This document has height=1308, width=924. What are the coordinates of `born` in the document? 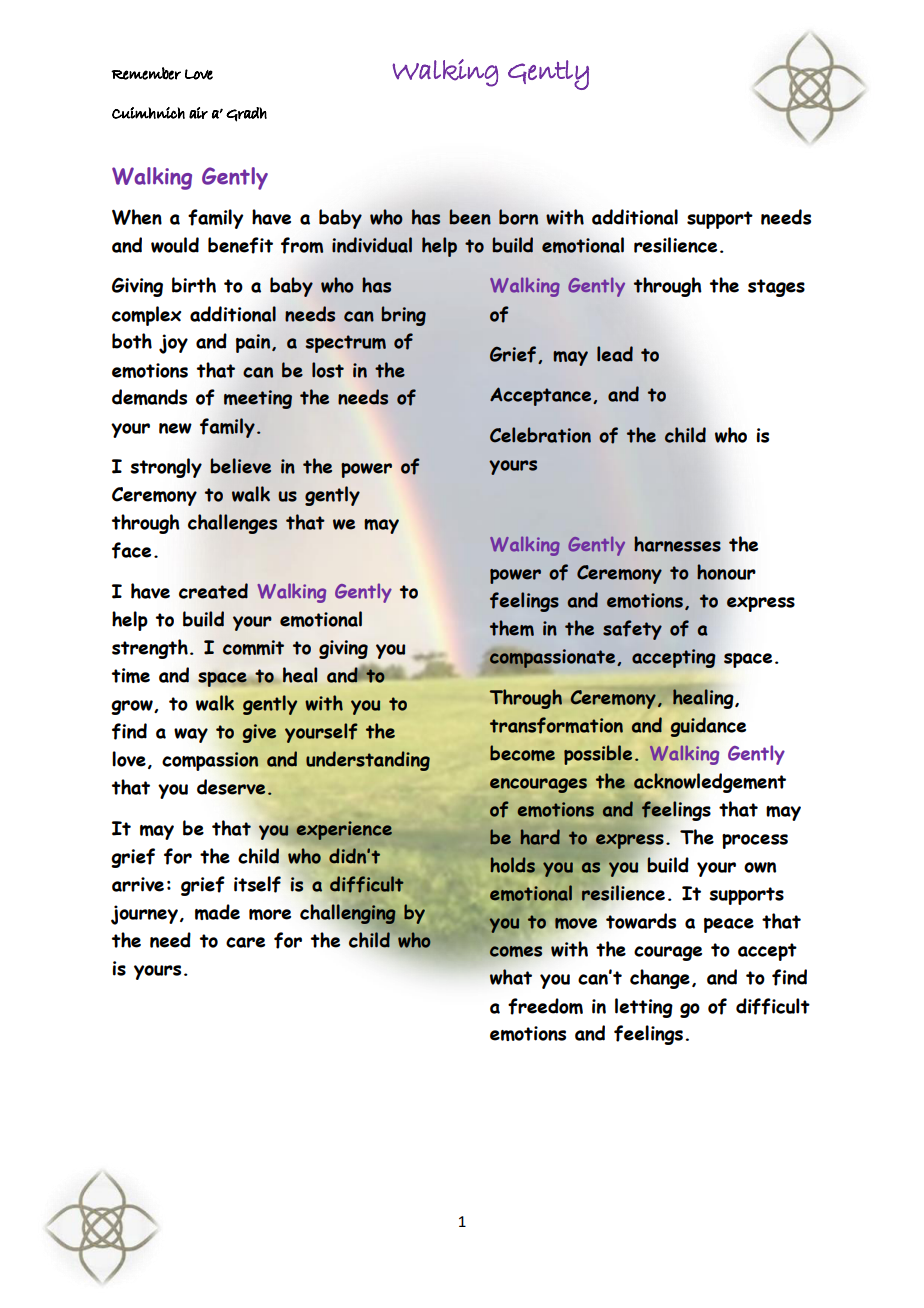 It's located at (518, 217).
